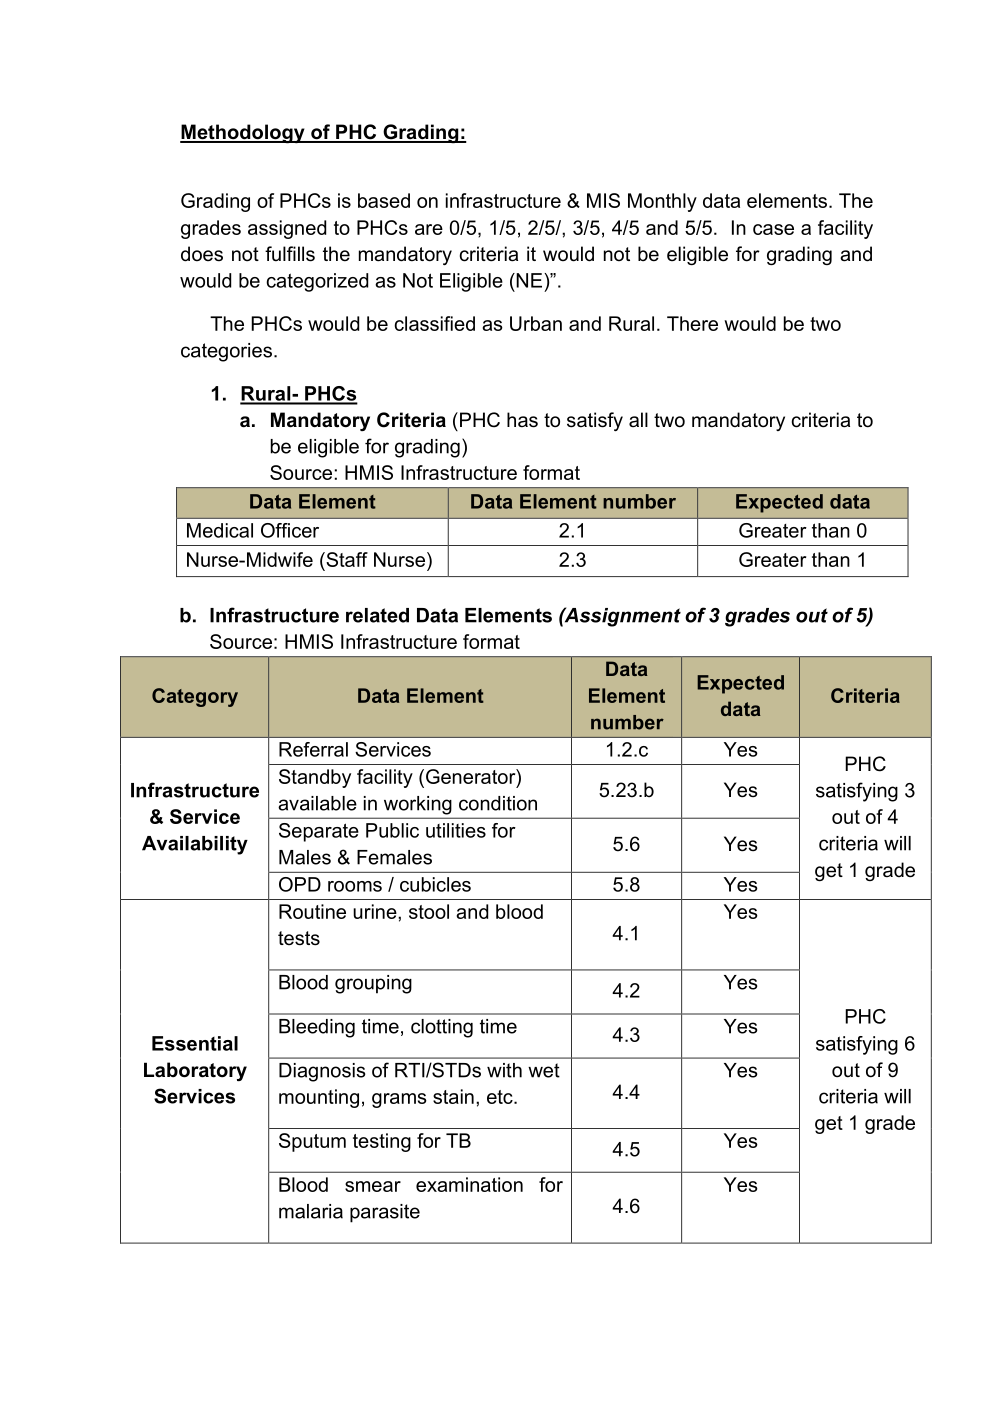 Image resolution: width=993 pixels, height=1405 pixels. Describe the element at coordinates (544, 1070) in the screenshot. I see `wet` at that location.
